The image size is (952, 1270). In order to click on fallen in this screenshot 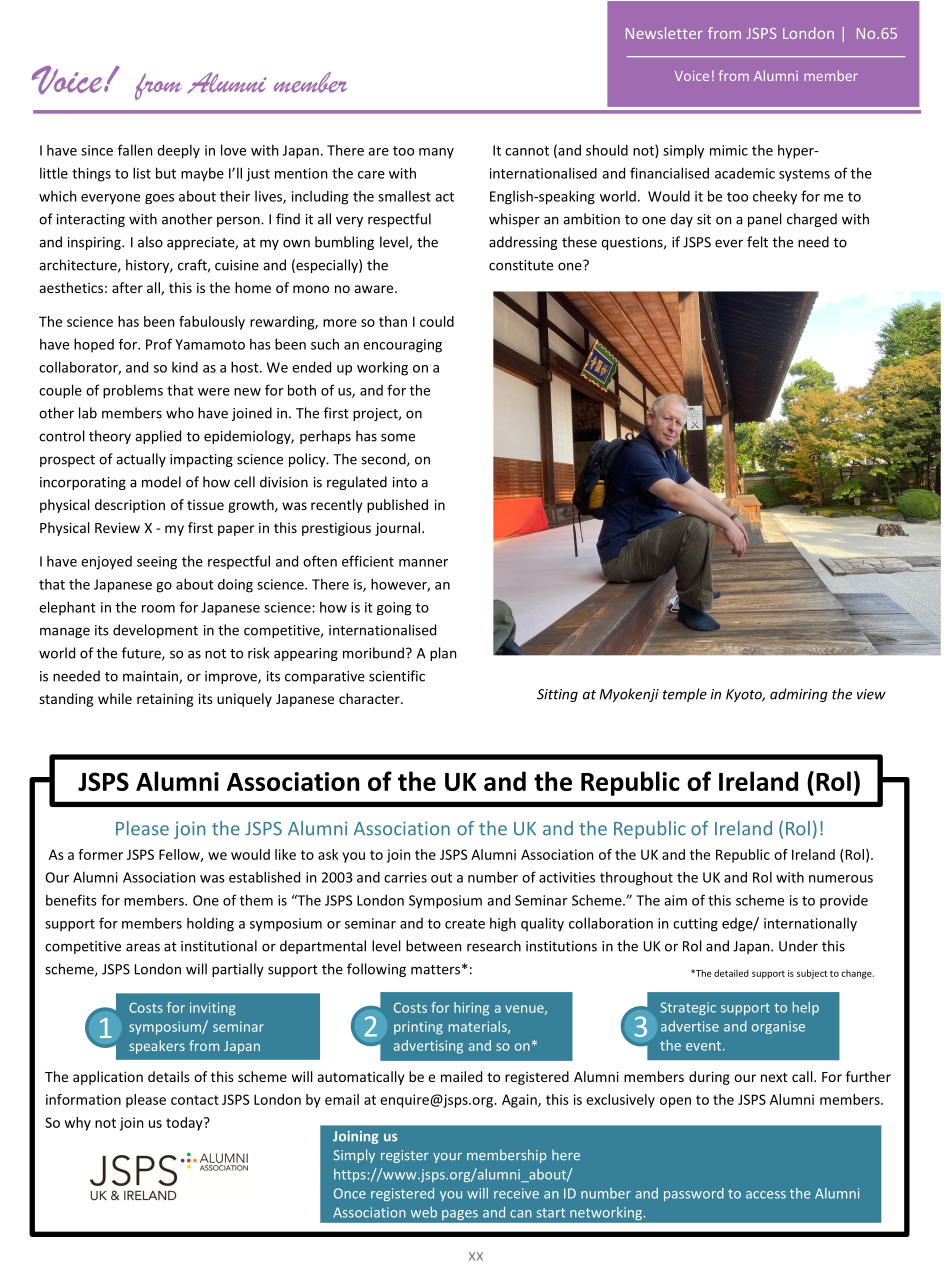, I will do `click(135, 150)`.
